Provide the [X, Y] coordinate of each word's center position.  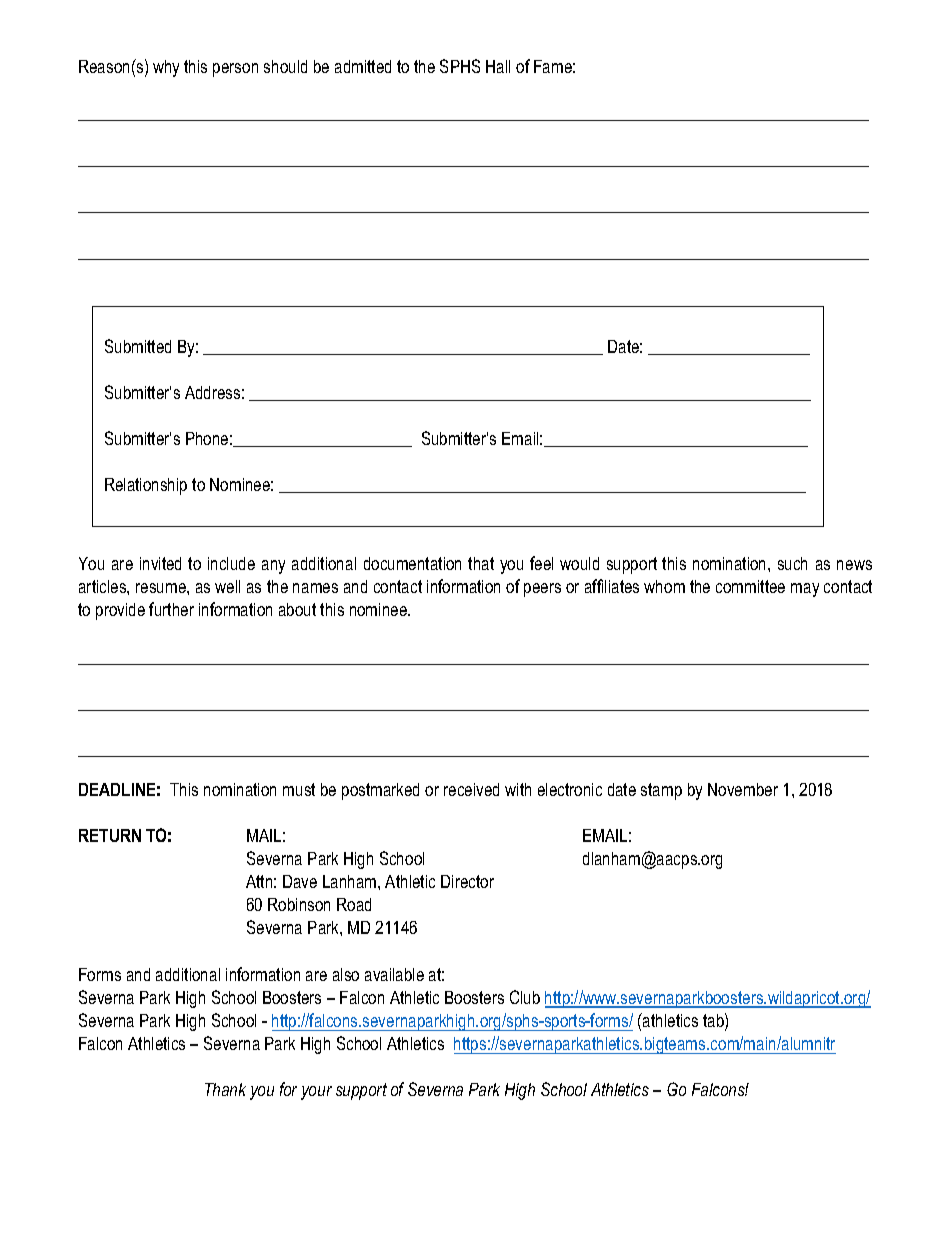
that [481, 563]
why [166, 68]
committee [750, 586]
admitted [363, 66]
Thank [225, 1089]
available [394, 974]
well [227, 586]
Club [525, 997]
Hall [498, 66]
